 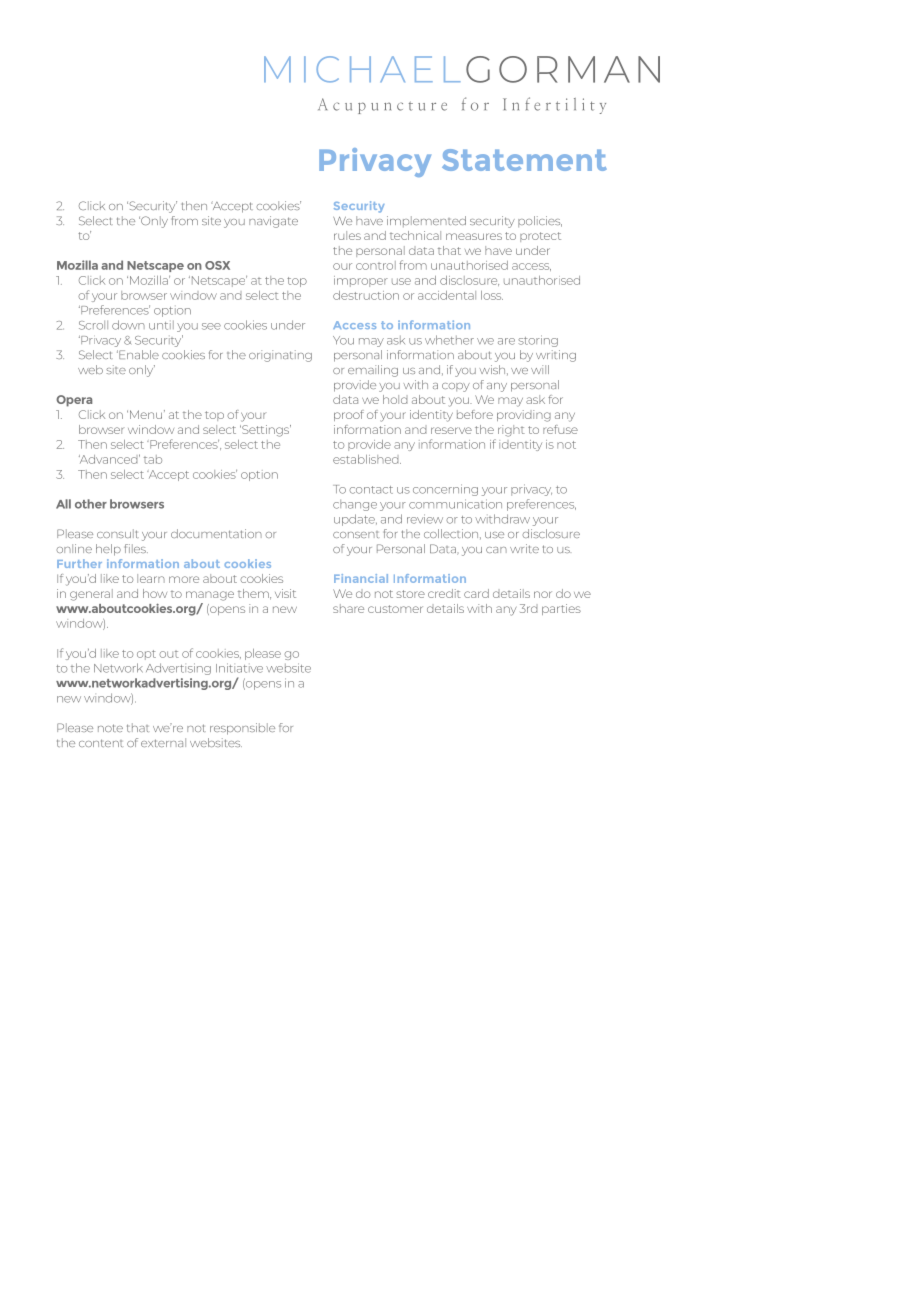 I want to click on rules, so click(x=347, y=235).
